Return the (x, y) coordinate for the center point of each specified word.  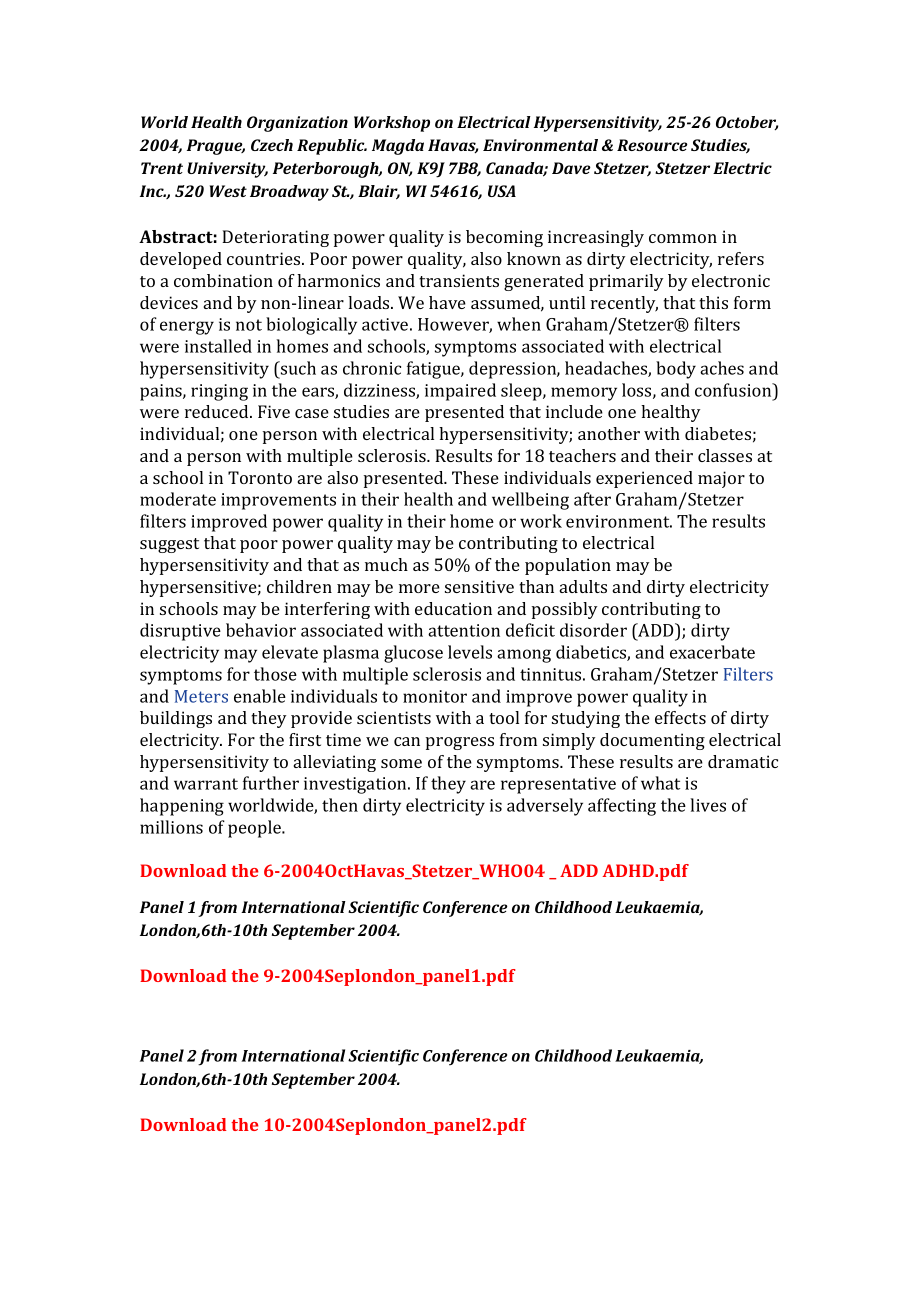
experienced (644, 479)
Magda (398, 147)
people (255, 829)
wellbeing (530, 501)
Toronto (260, 477)
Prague (216, 147)
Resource (652, 145)
